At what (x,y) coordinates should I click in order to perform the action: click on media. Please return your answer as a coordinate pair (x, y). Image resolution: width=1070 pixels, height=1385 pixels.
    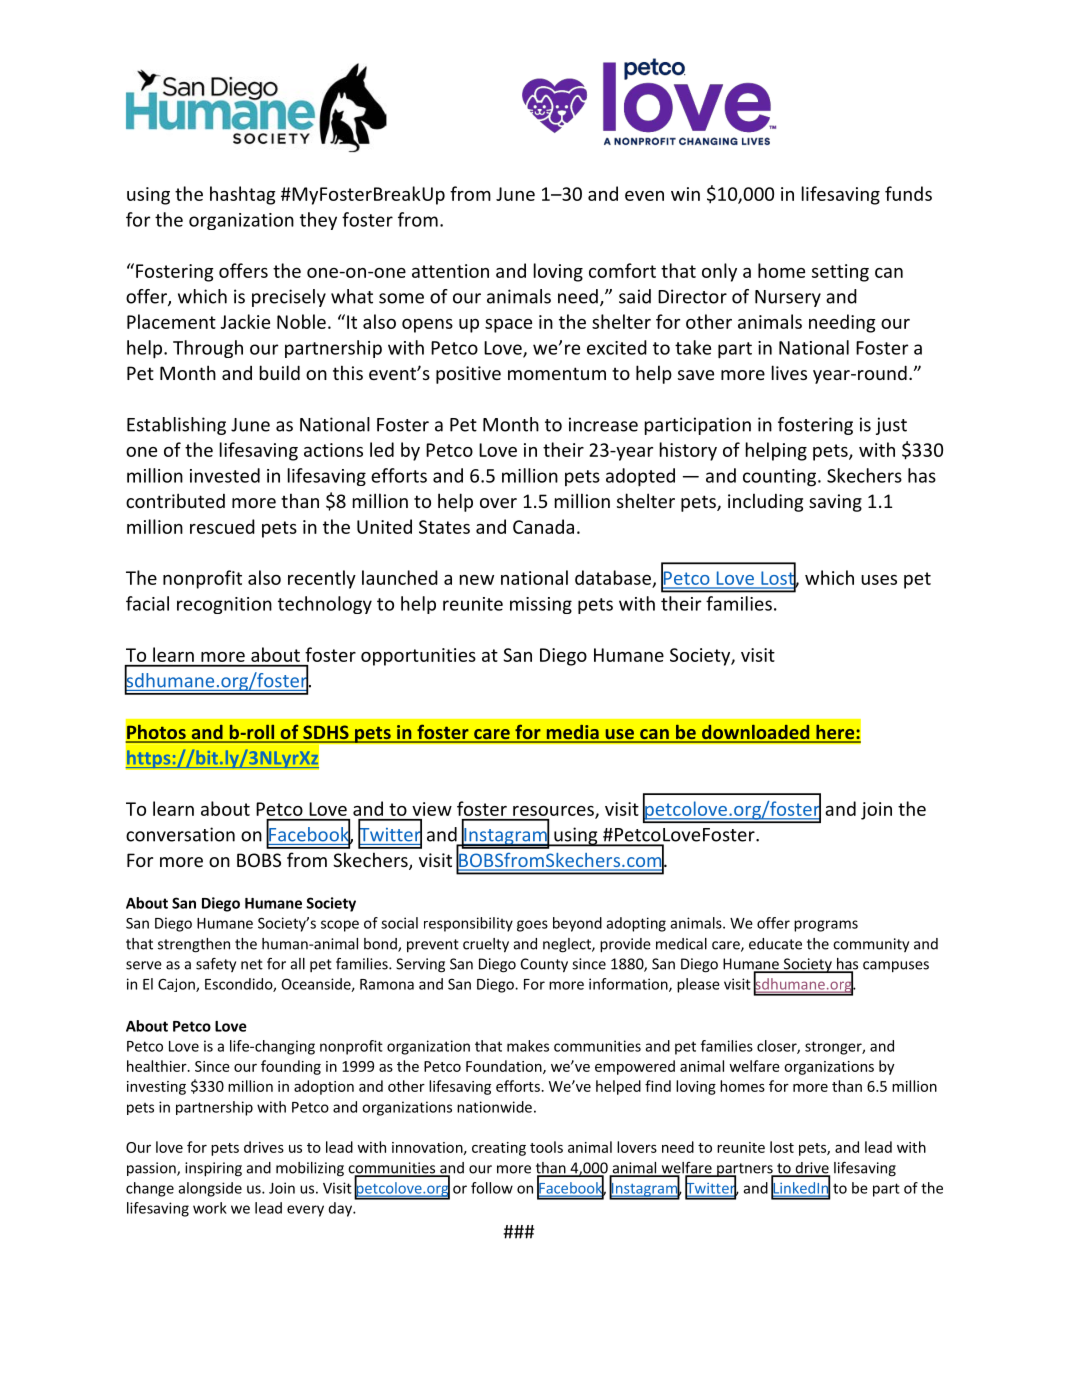
    Looking at the image, I should click on (572, 733).
